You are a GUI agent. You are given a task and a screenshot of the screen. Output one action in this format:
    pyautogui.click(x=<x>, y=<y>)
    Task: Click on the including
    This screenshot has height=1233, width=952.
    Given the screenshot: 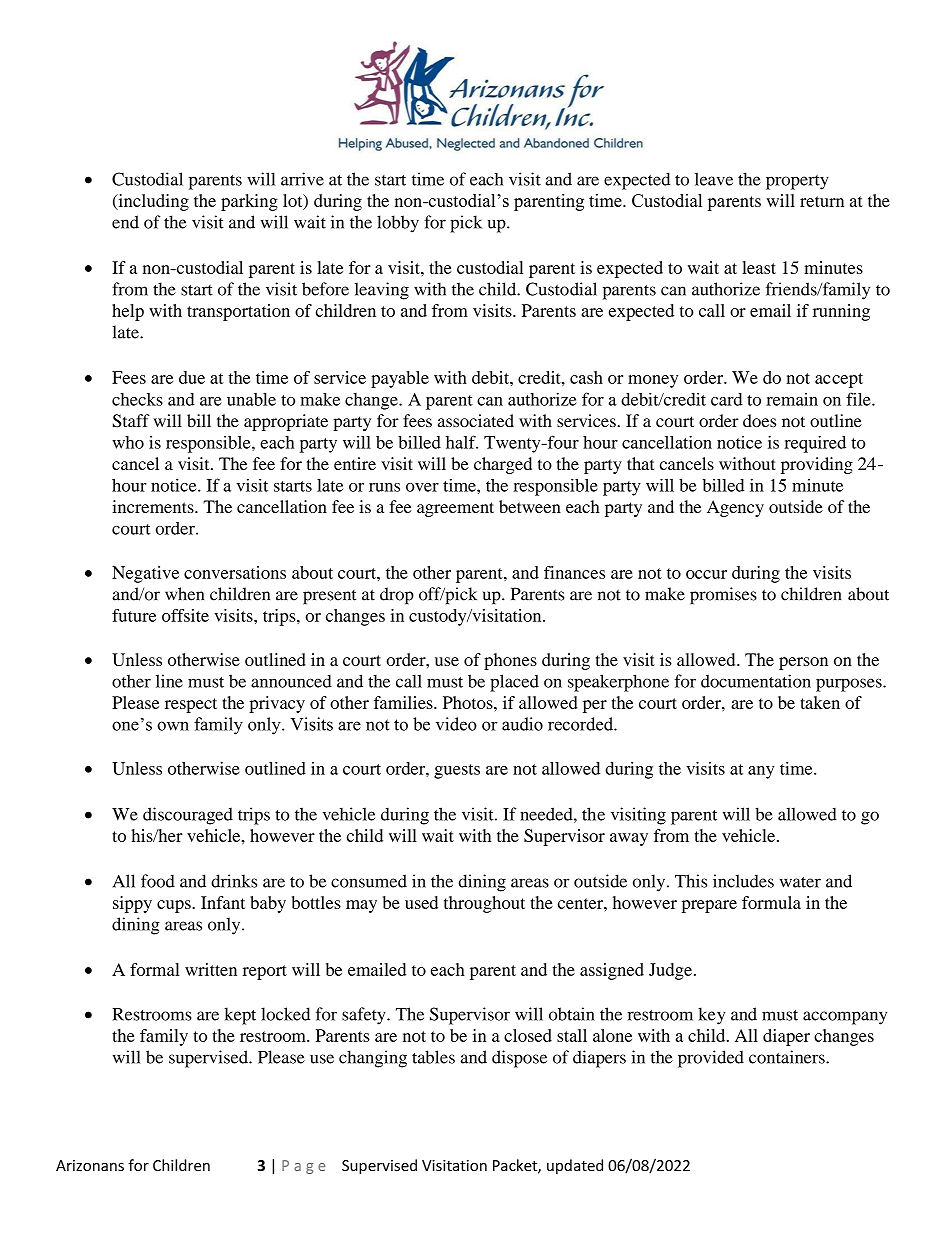 What is the action you would take?
    pyautogui.click(x=152, y=202)
